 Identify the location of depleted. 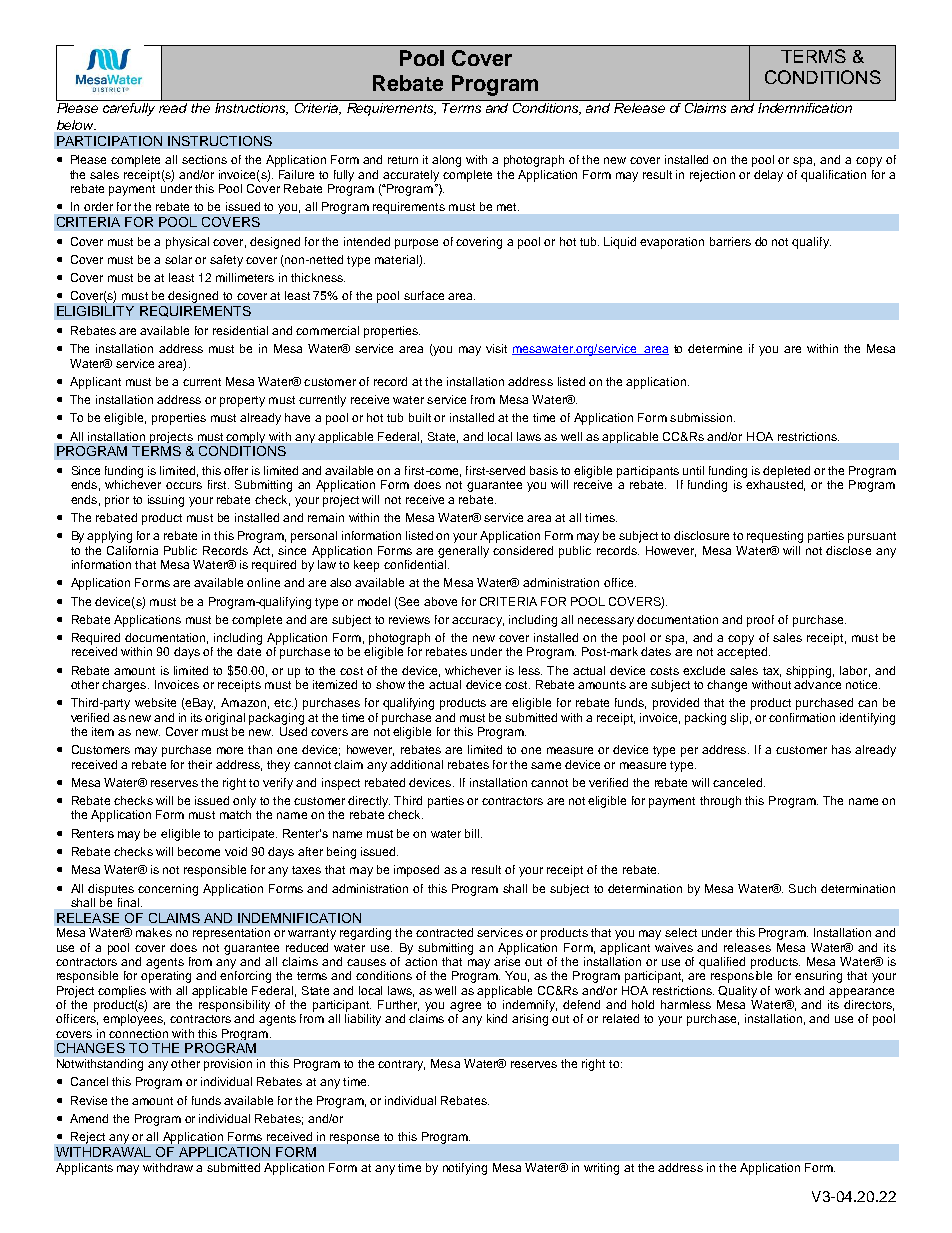
(786, 472).
